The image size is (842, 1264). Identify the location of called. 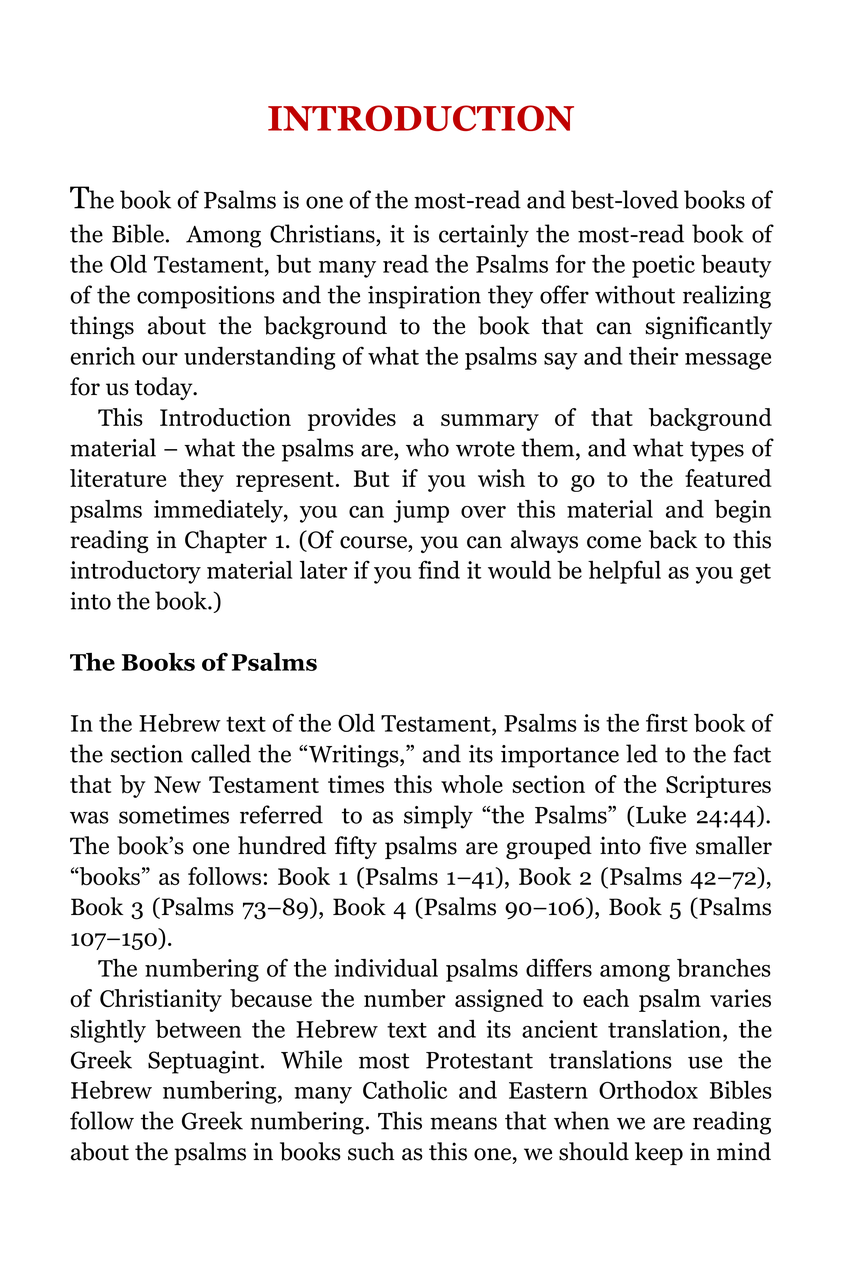
(221, 753).
